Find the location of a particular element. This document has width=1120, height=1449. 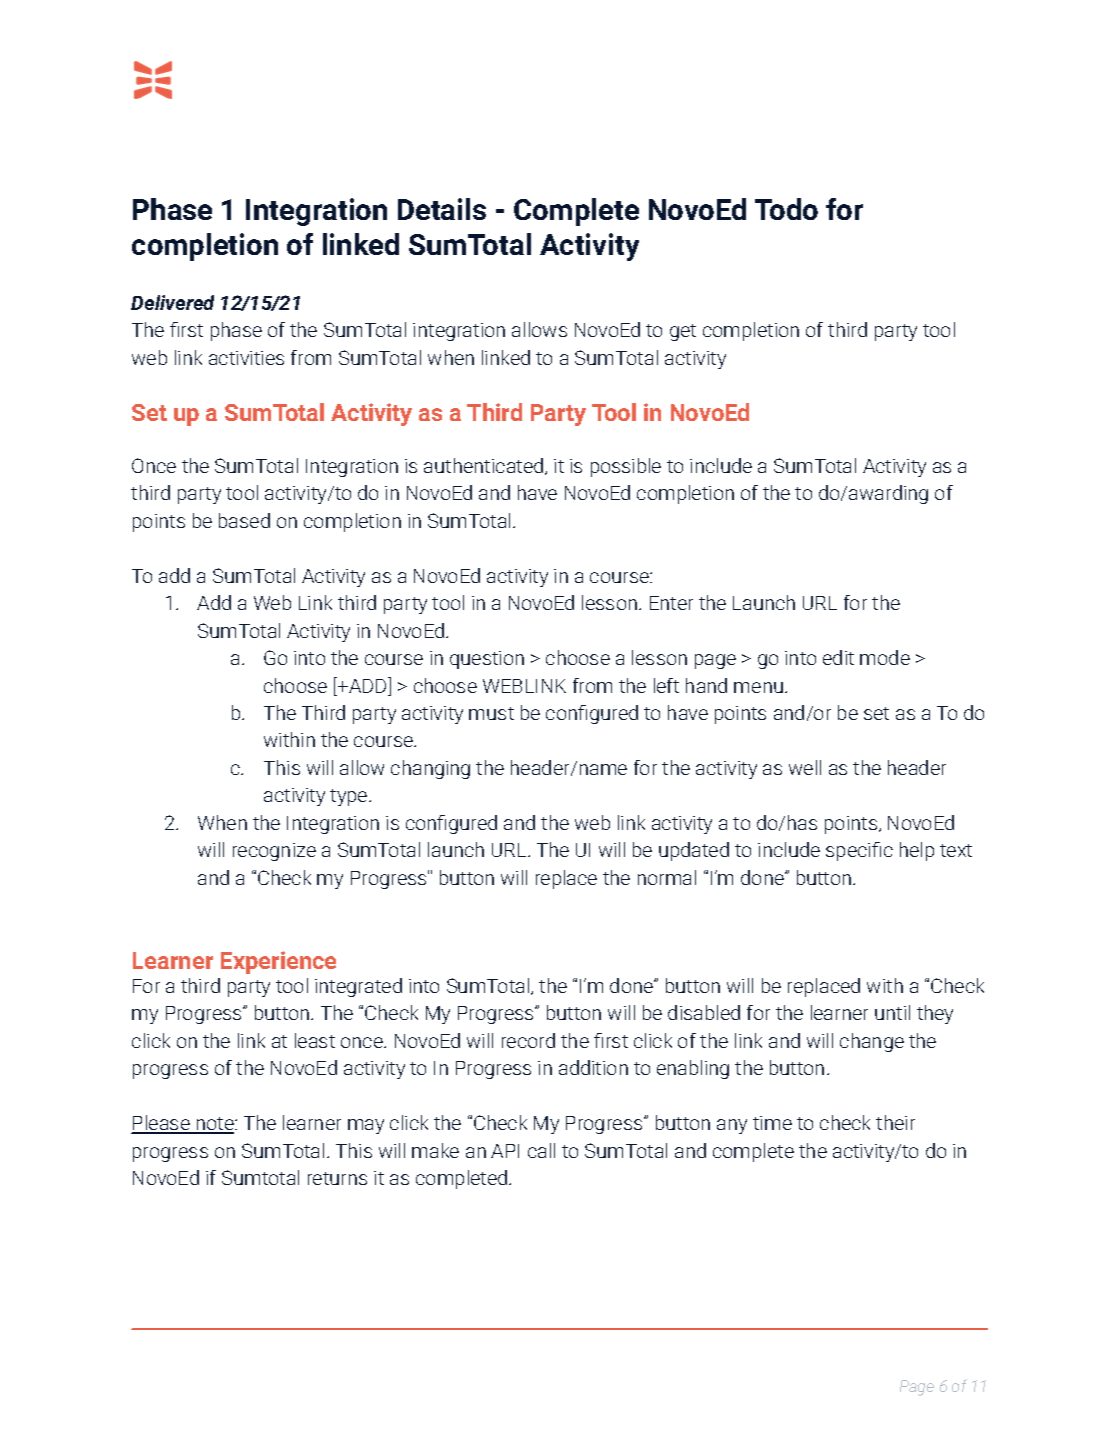

activities is located at coordinates (246, 358).
